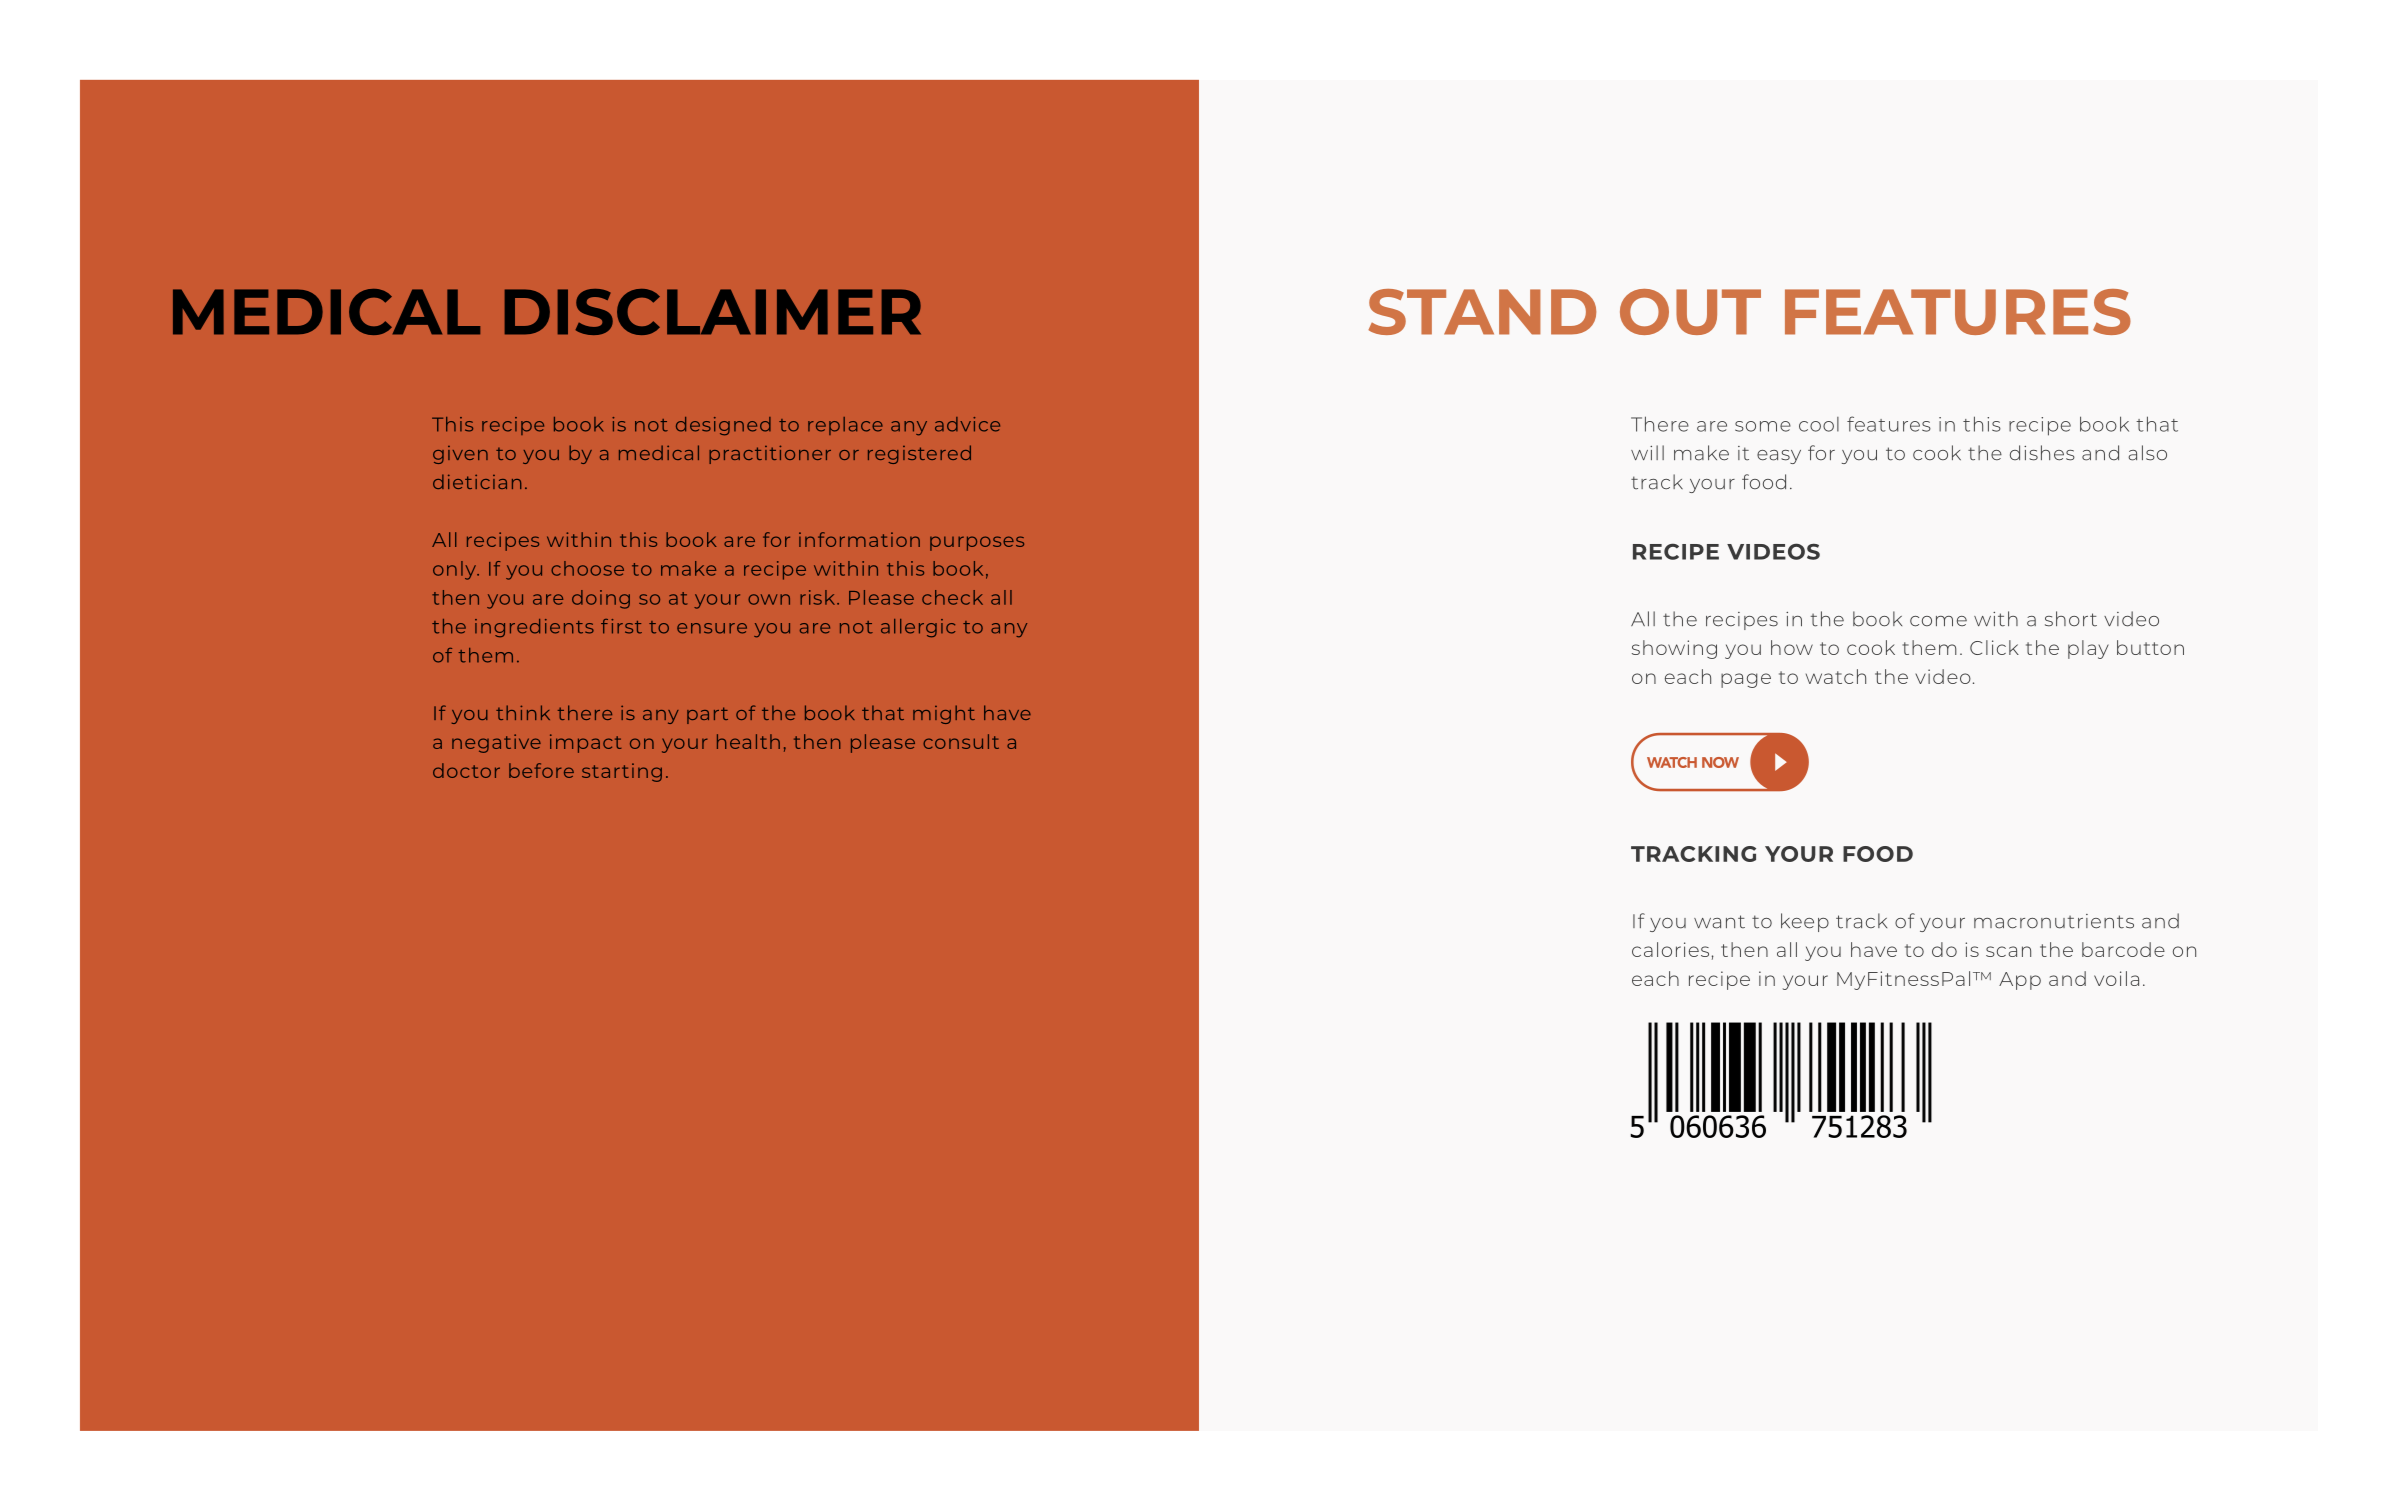  Describe the element at coordinates (2008, 951) in the document. I see `scan` at that location.
